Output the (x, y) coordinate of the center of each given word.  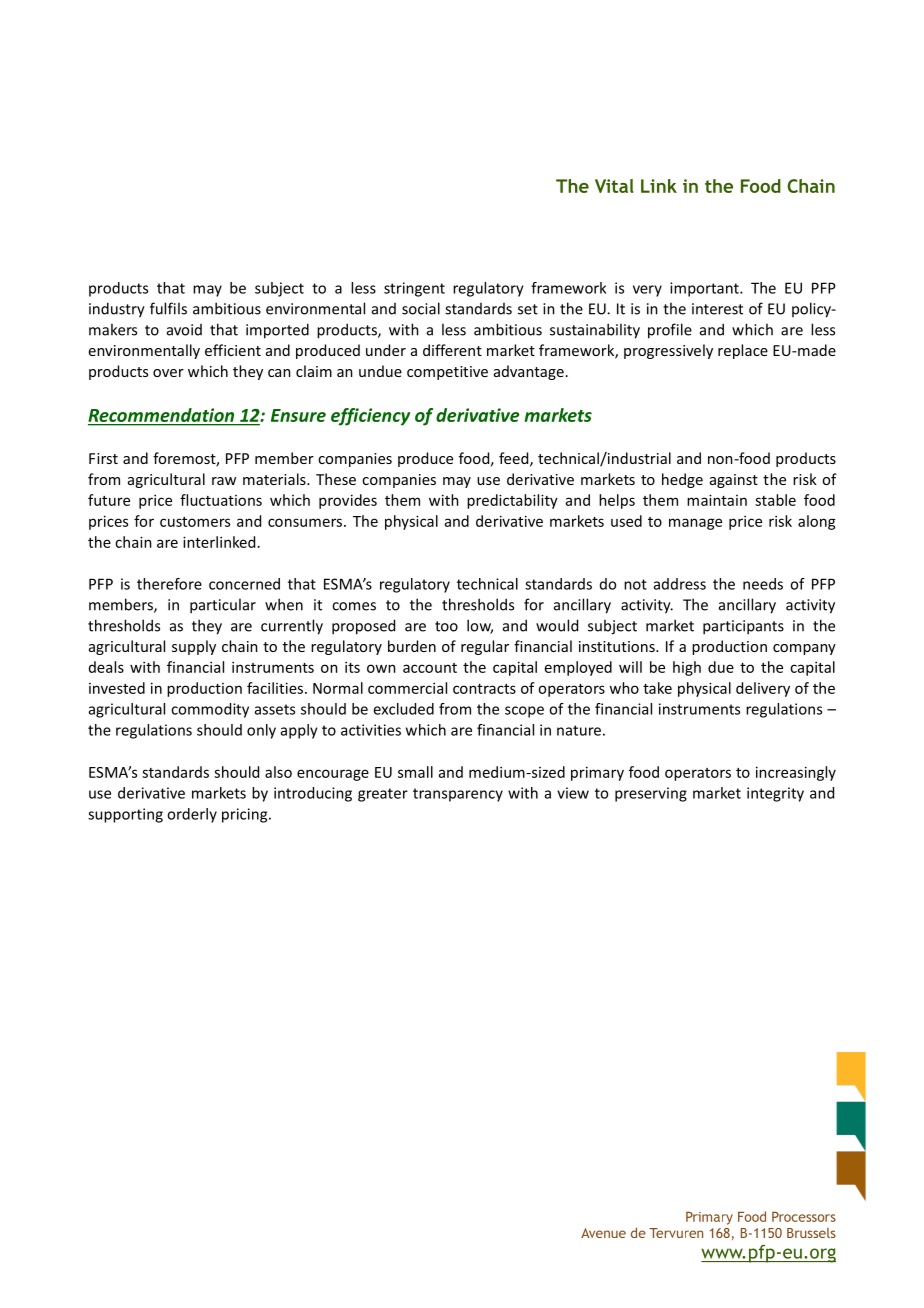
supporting (125, 815)
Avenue (603, 1233)
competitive (447, 373)
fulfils (168, 308)
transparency (458, 795)
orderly (192, 815)
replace (743, 351)
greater (383, 795)
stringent (414, 289)
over (168, 373)
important (705, 289)
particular (223, 606)
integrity (775, 794)
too (446, 626)
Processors (804, 1216)
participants (743, 627)
